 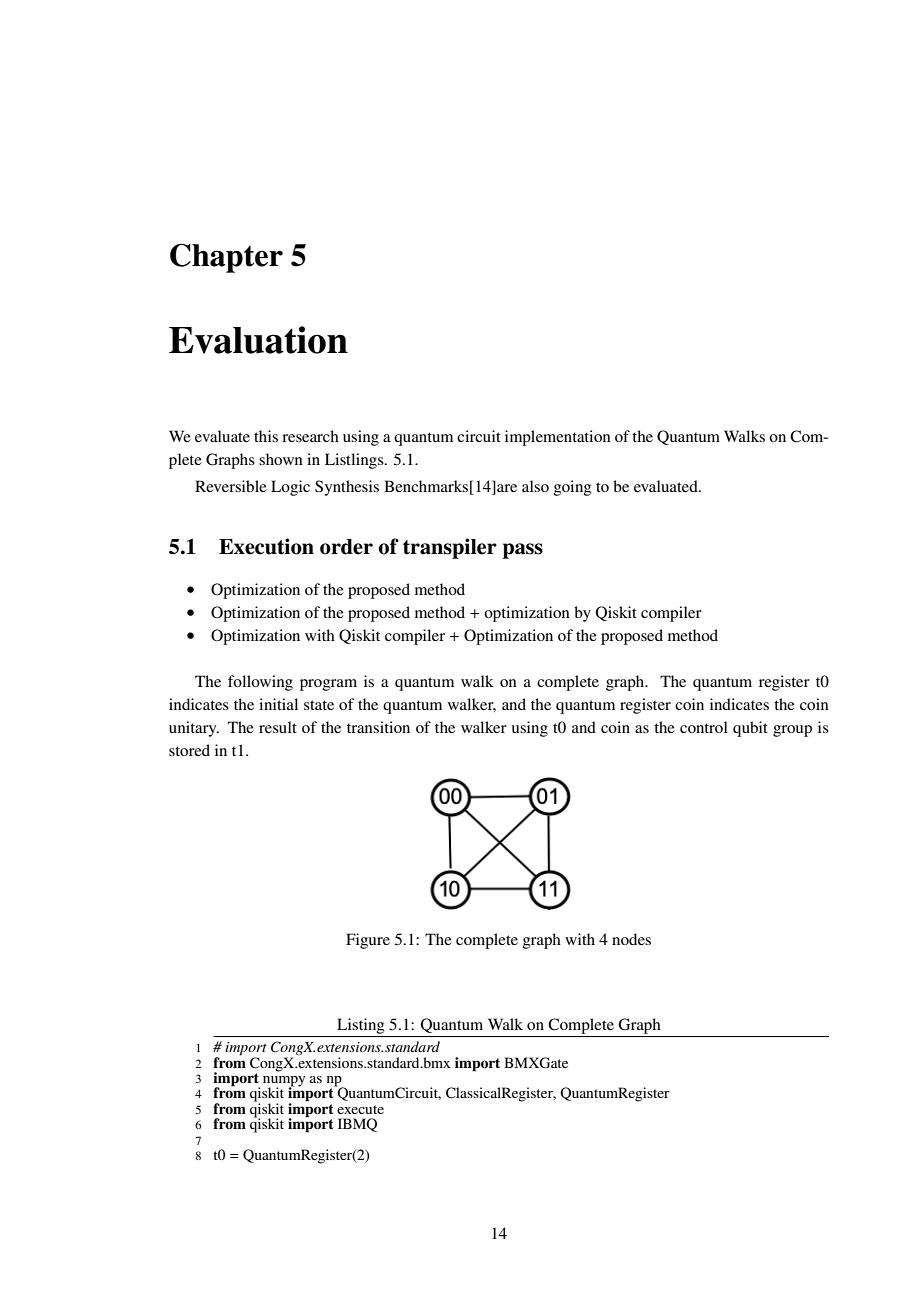 I want to click on execute, so click(x=360, y=1109).
